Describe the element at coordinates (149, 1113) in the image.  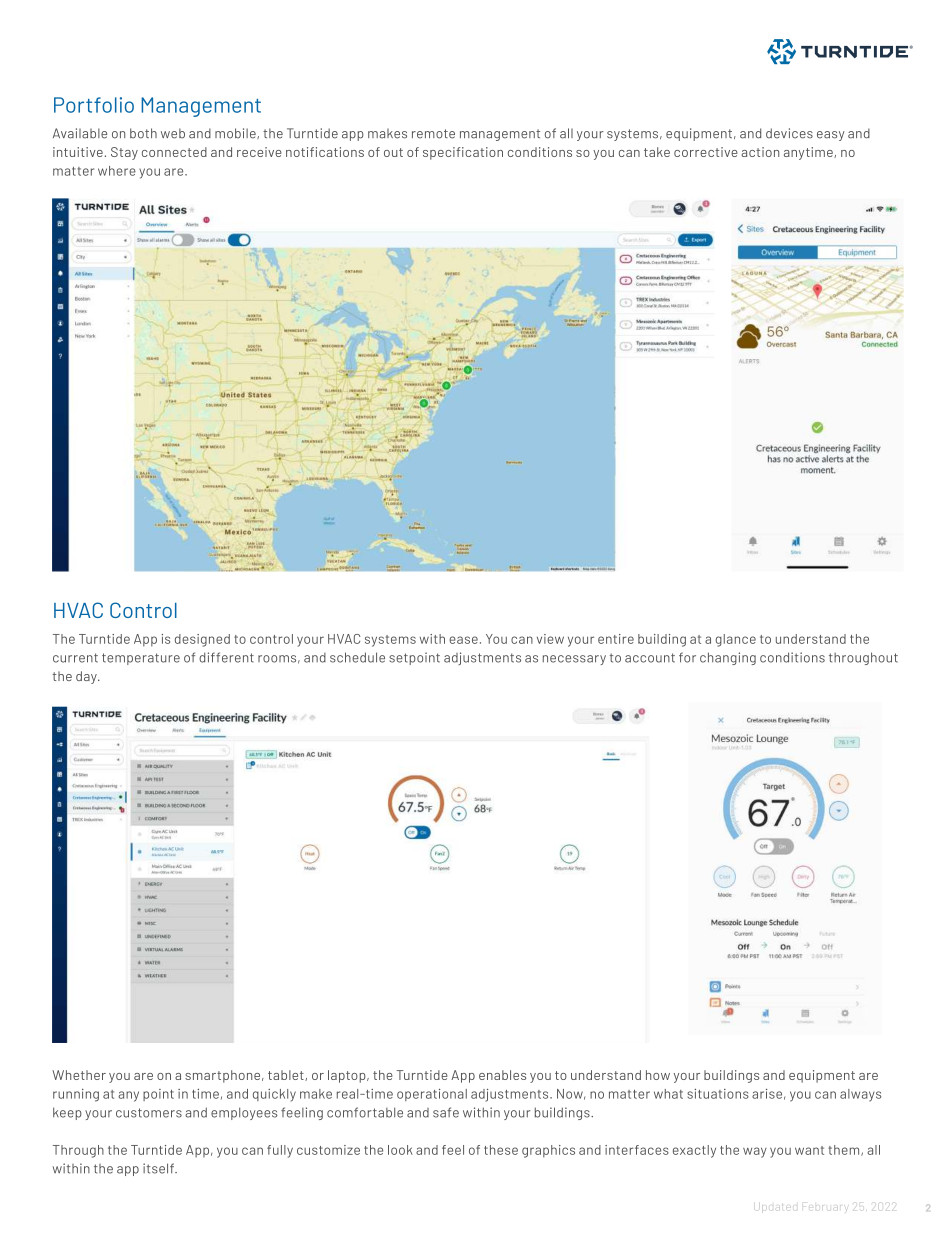
I see `customers` at that location.
